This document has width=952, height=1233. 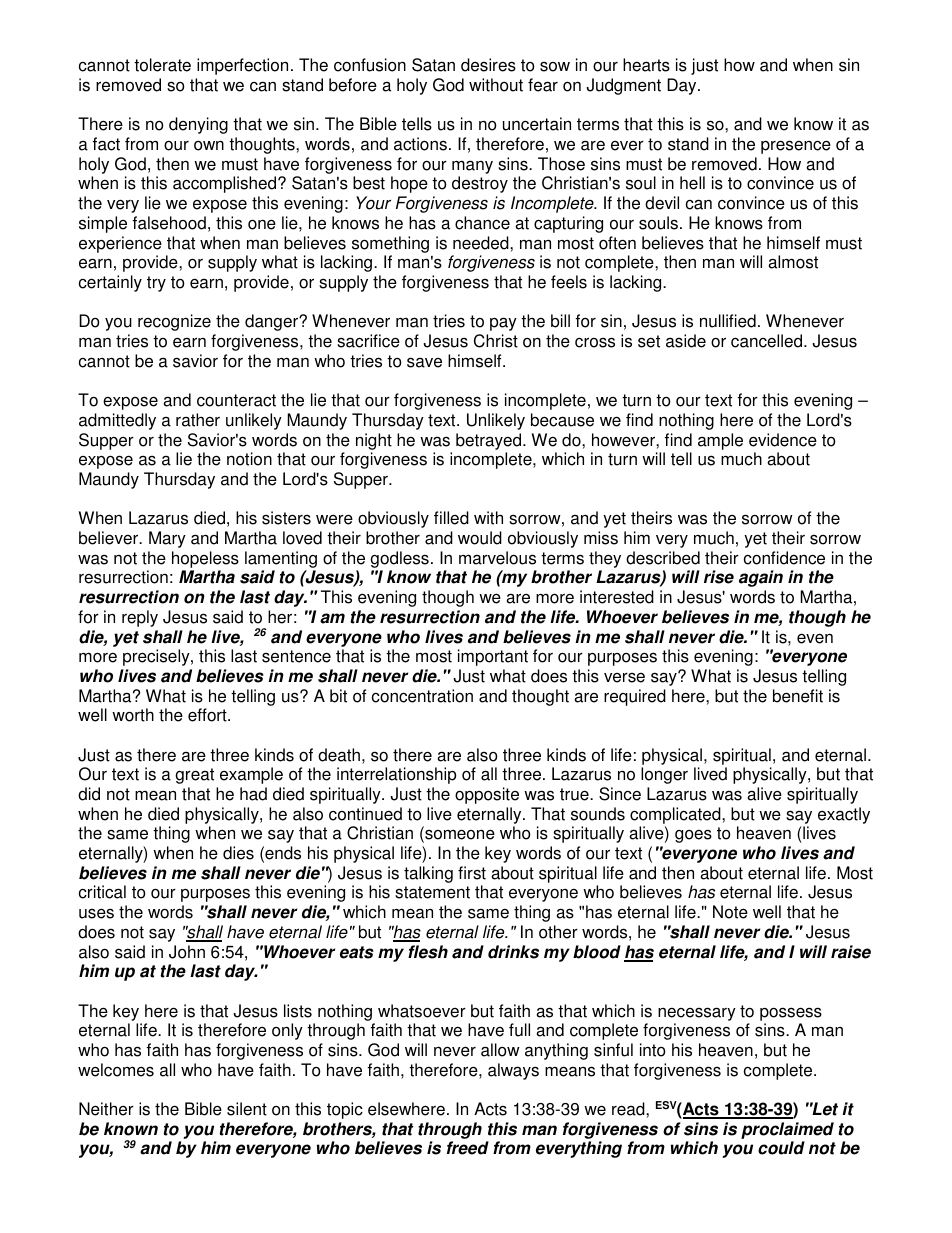 I want to click on opposite, so click(x=487, y=795).
